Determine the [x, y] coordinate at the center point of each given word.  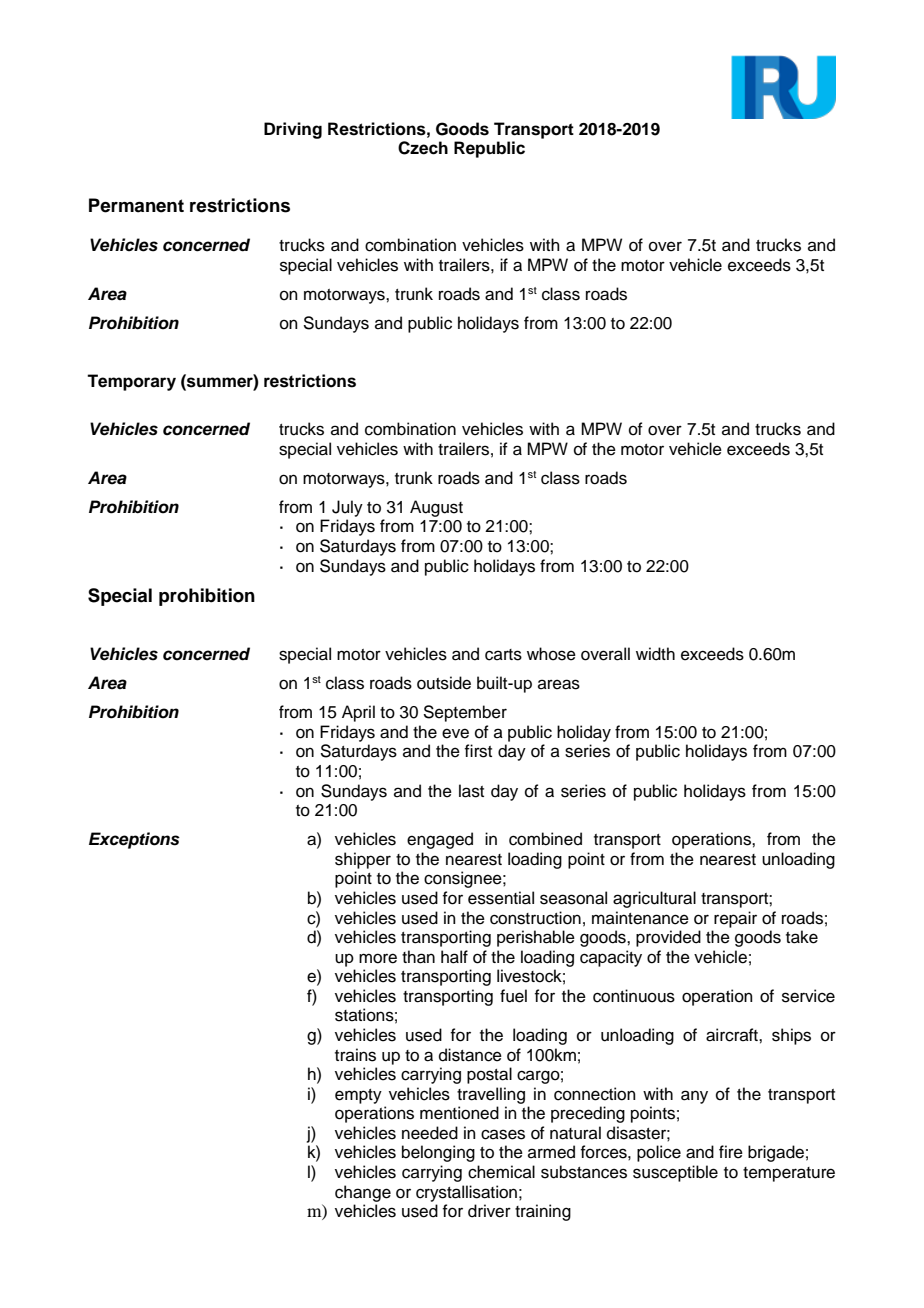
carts [503, 655]
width [655, 654]
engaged [440, 840]
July [347, 508]
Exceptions [134, 840]
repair [735, 919]
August [436, 508]
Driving [293, 130]
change [363, 1193]
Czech [423, 148]
